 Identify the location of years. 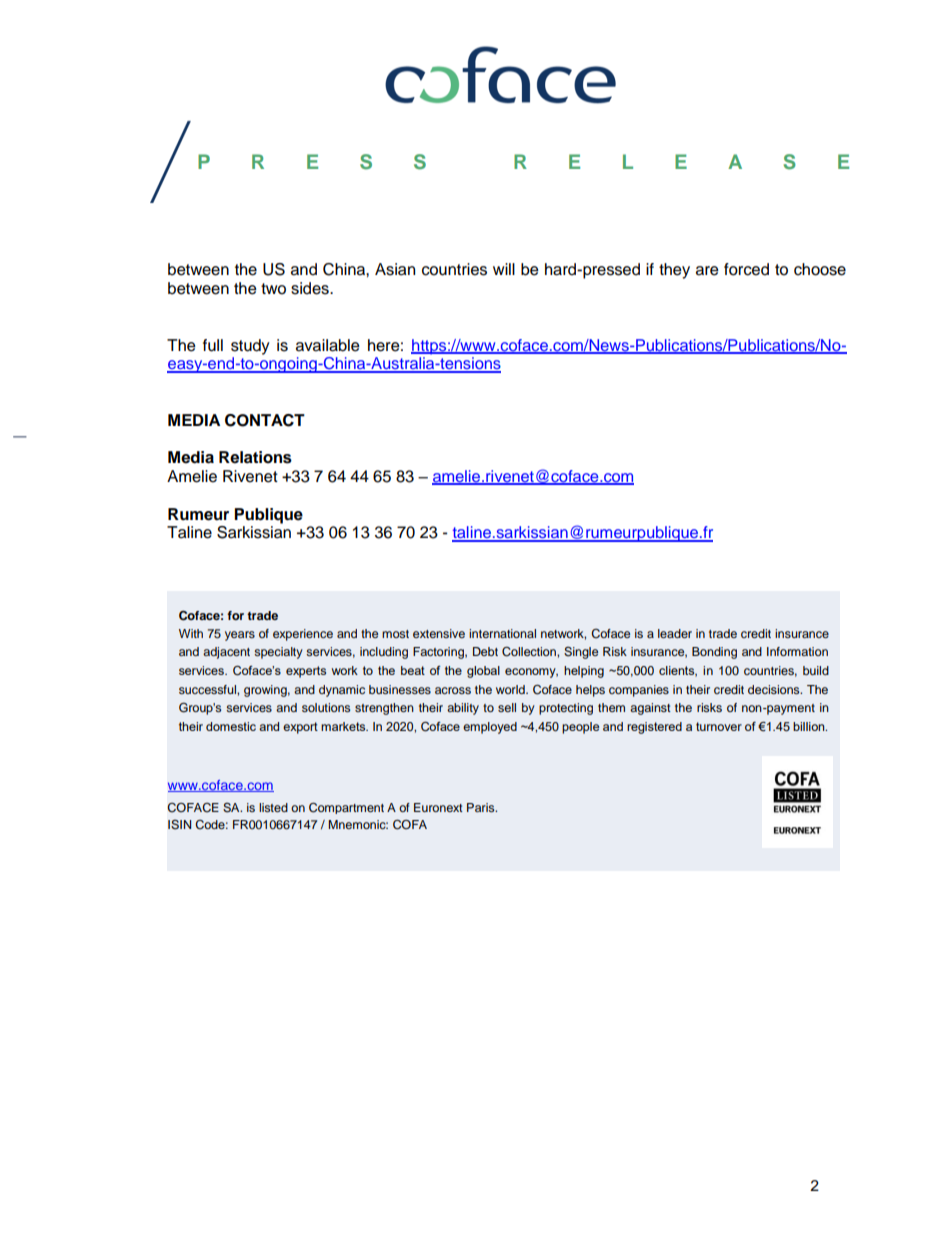
(240, 636).
